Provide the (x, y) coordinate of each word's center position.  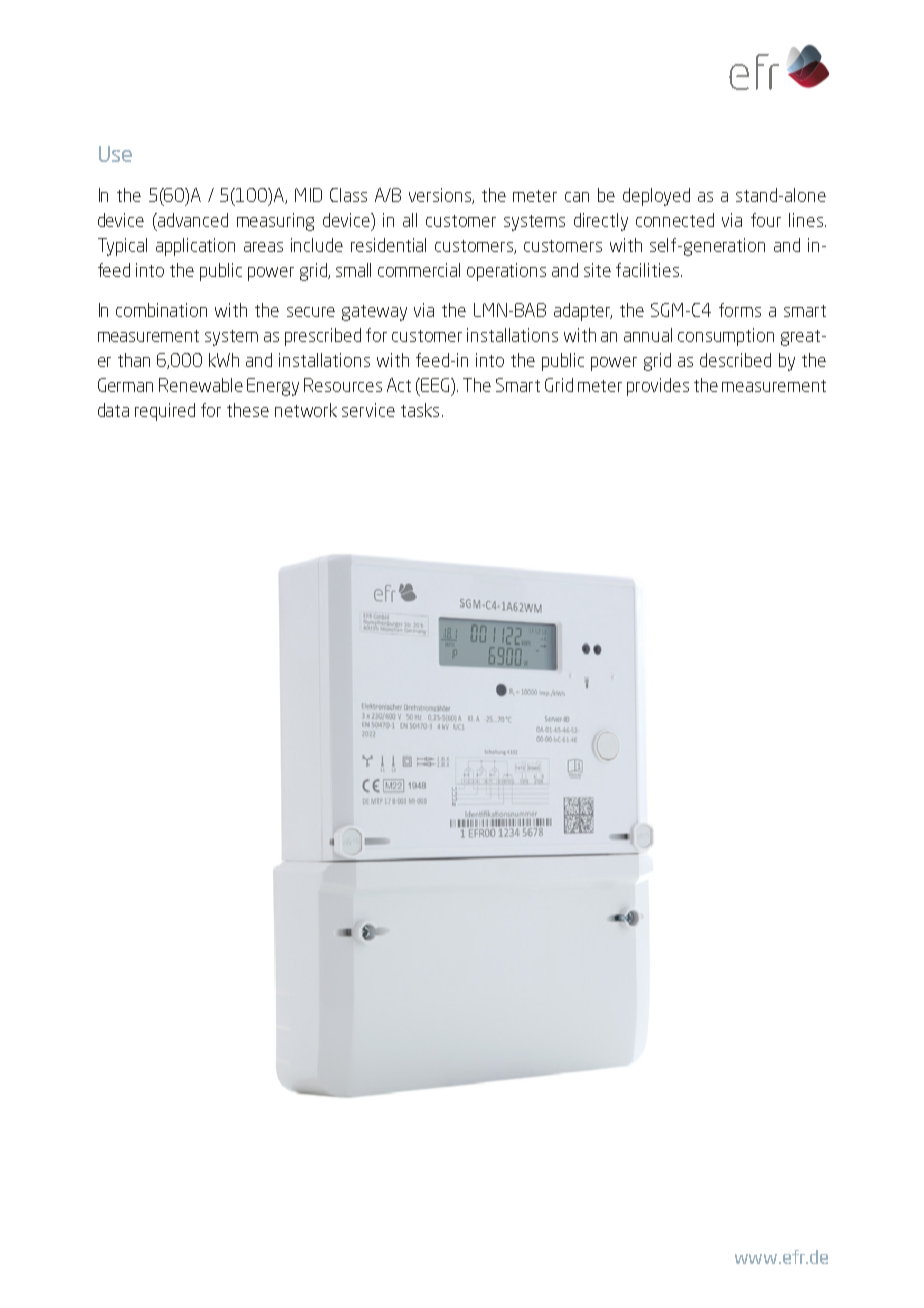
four (766, 220)
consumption (726, 337)
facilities (649, 270)
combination (161, 310)
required (165, 412)
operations (506, 272)
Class (348, 195)
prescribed (323, 337)
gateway (374, 313)
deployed (656, 197)
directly (601, 222)
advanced (192, 220)
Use (115, 154)
